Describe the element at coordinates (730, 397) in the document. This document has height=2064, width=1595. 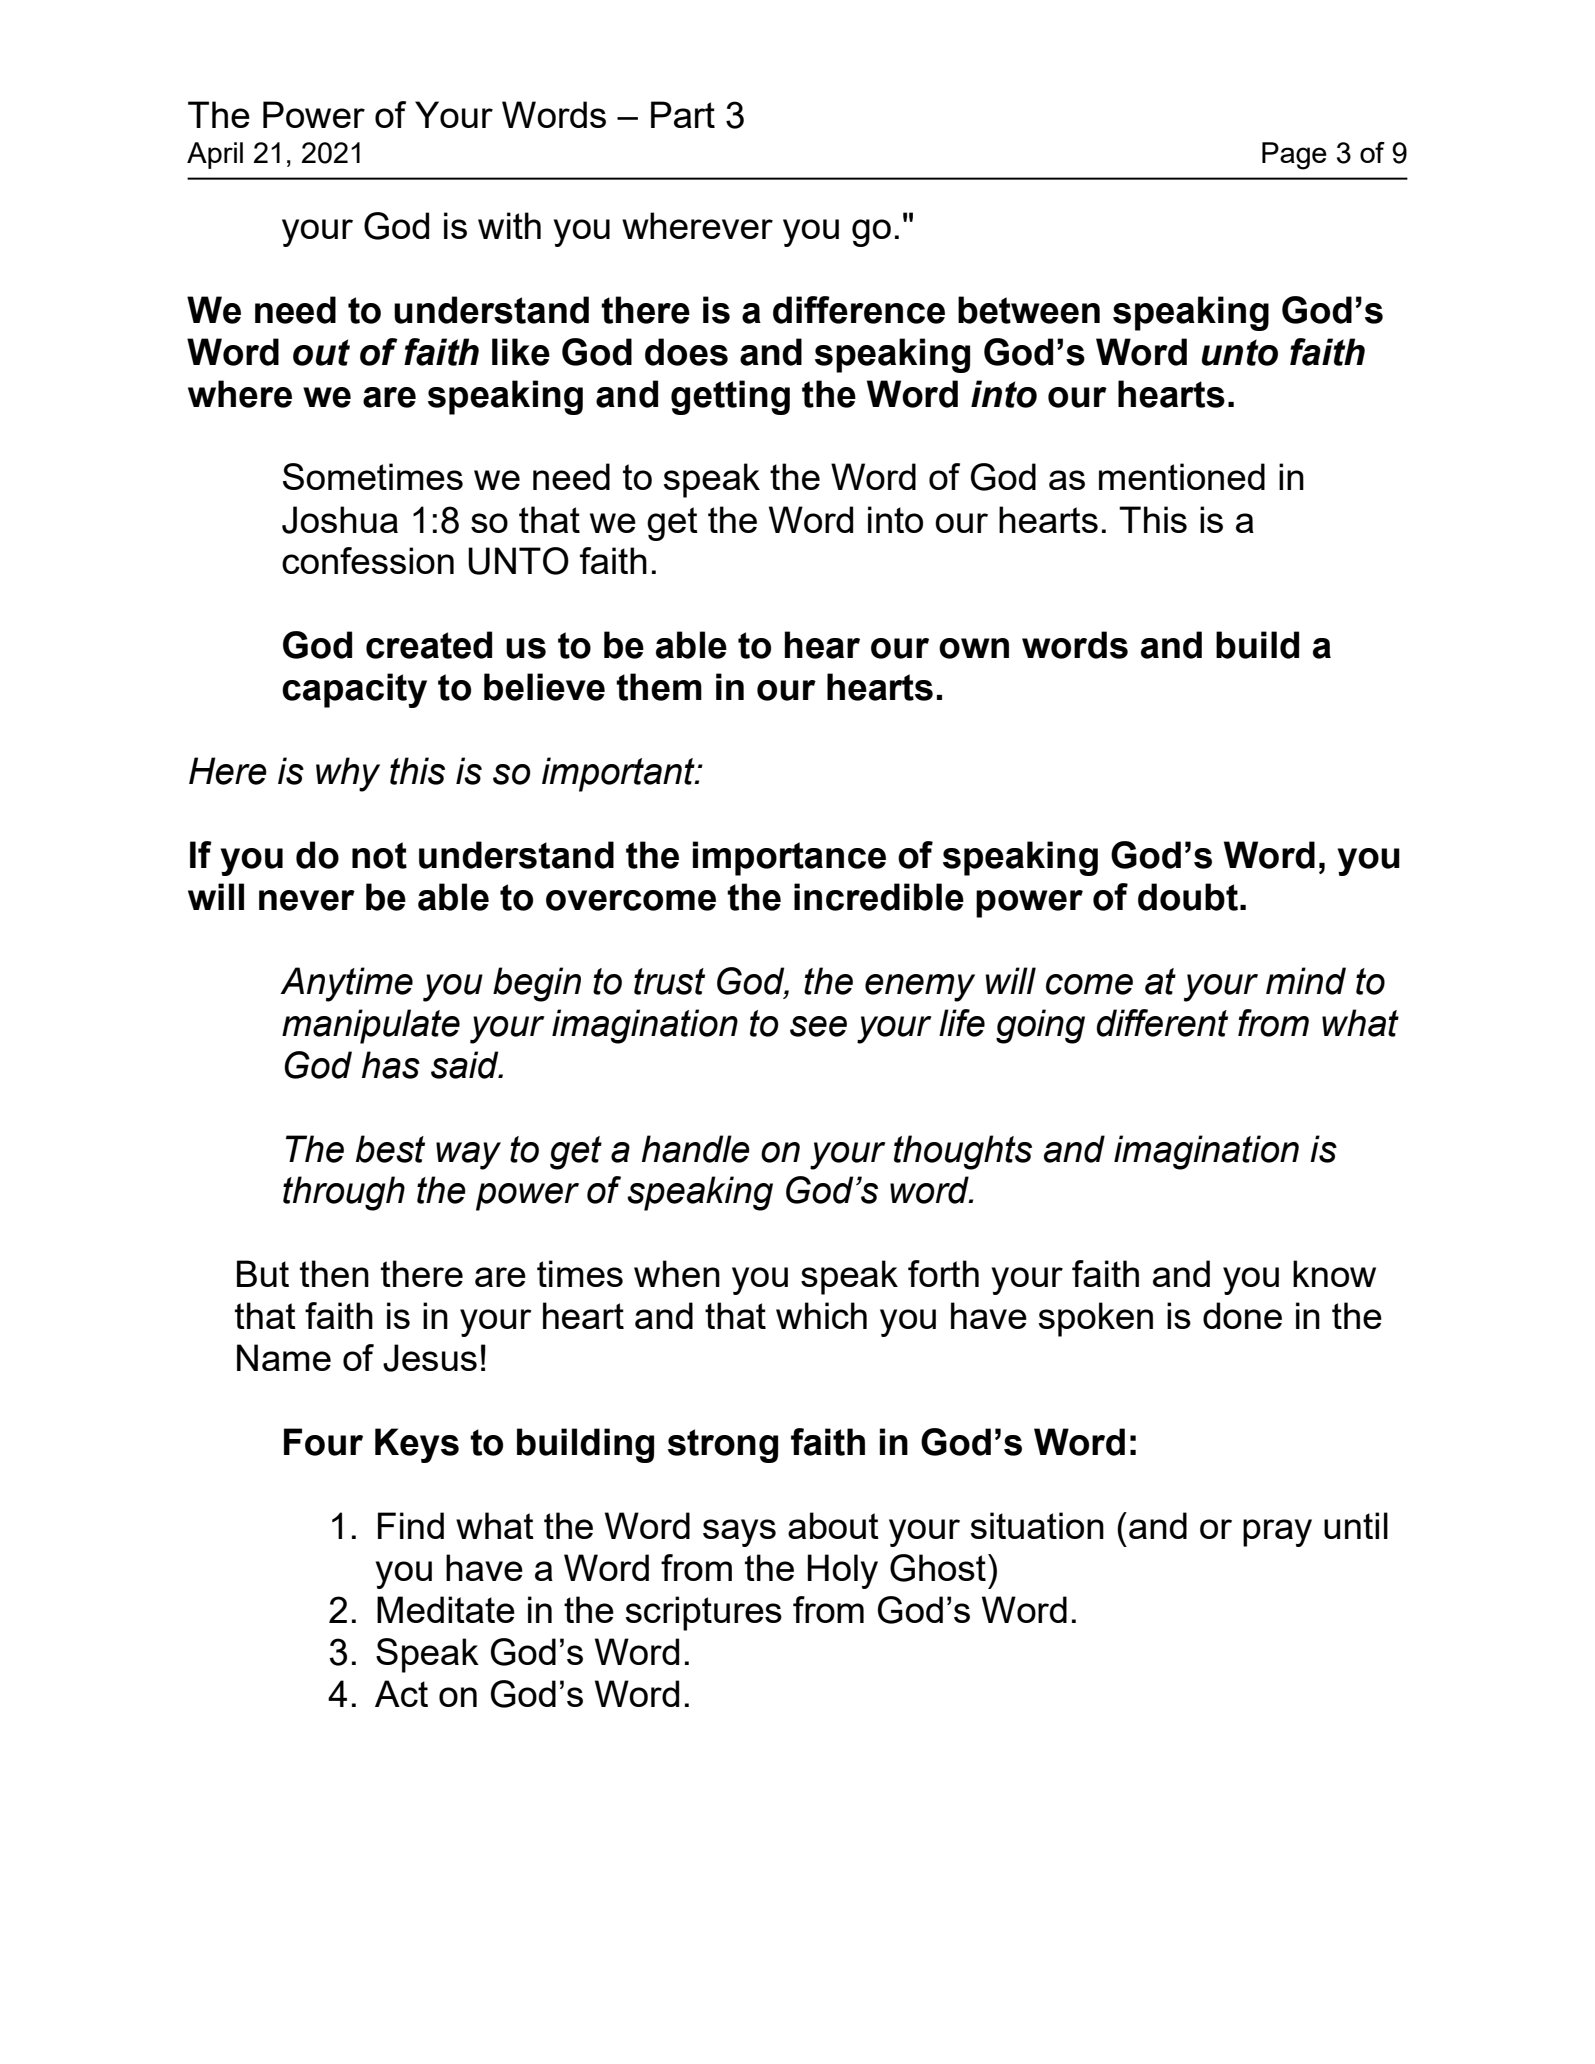
I see `getting` at that location.
